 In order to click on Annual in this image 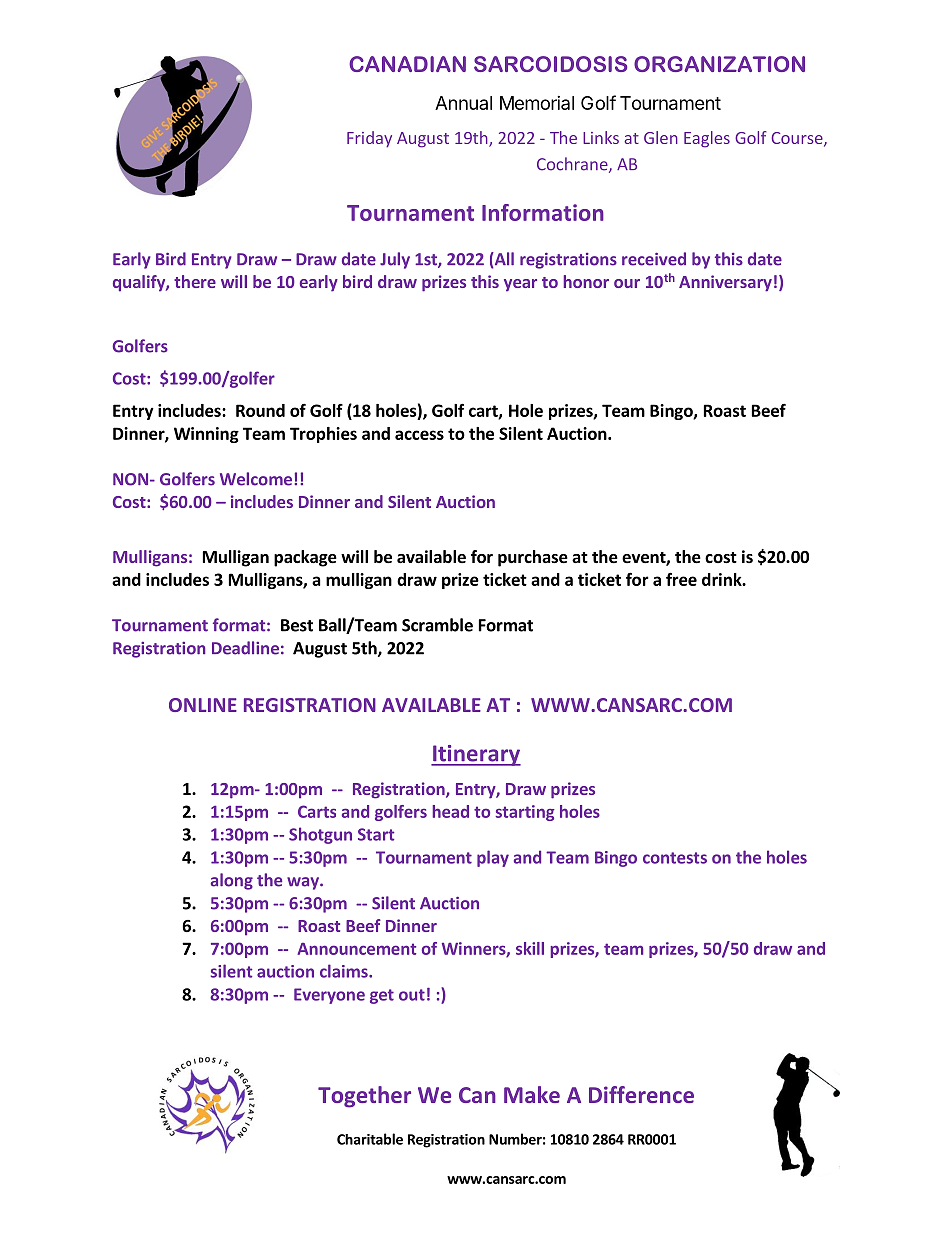, I will do `click(463, 103)`.
